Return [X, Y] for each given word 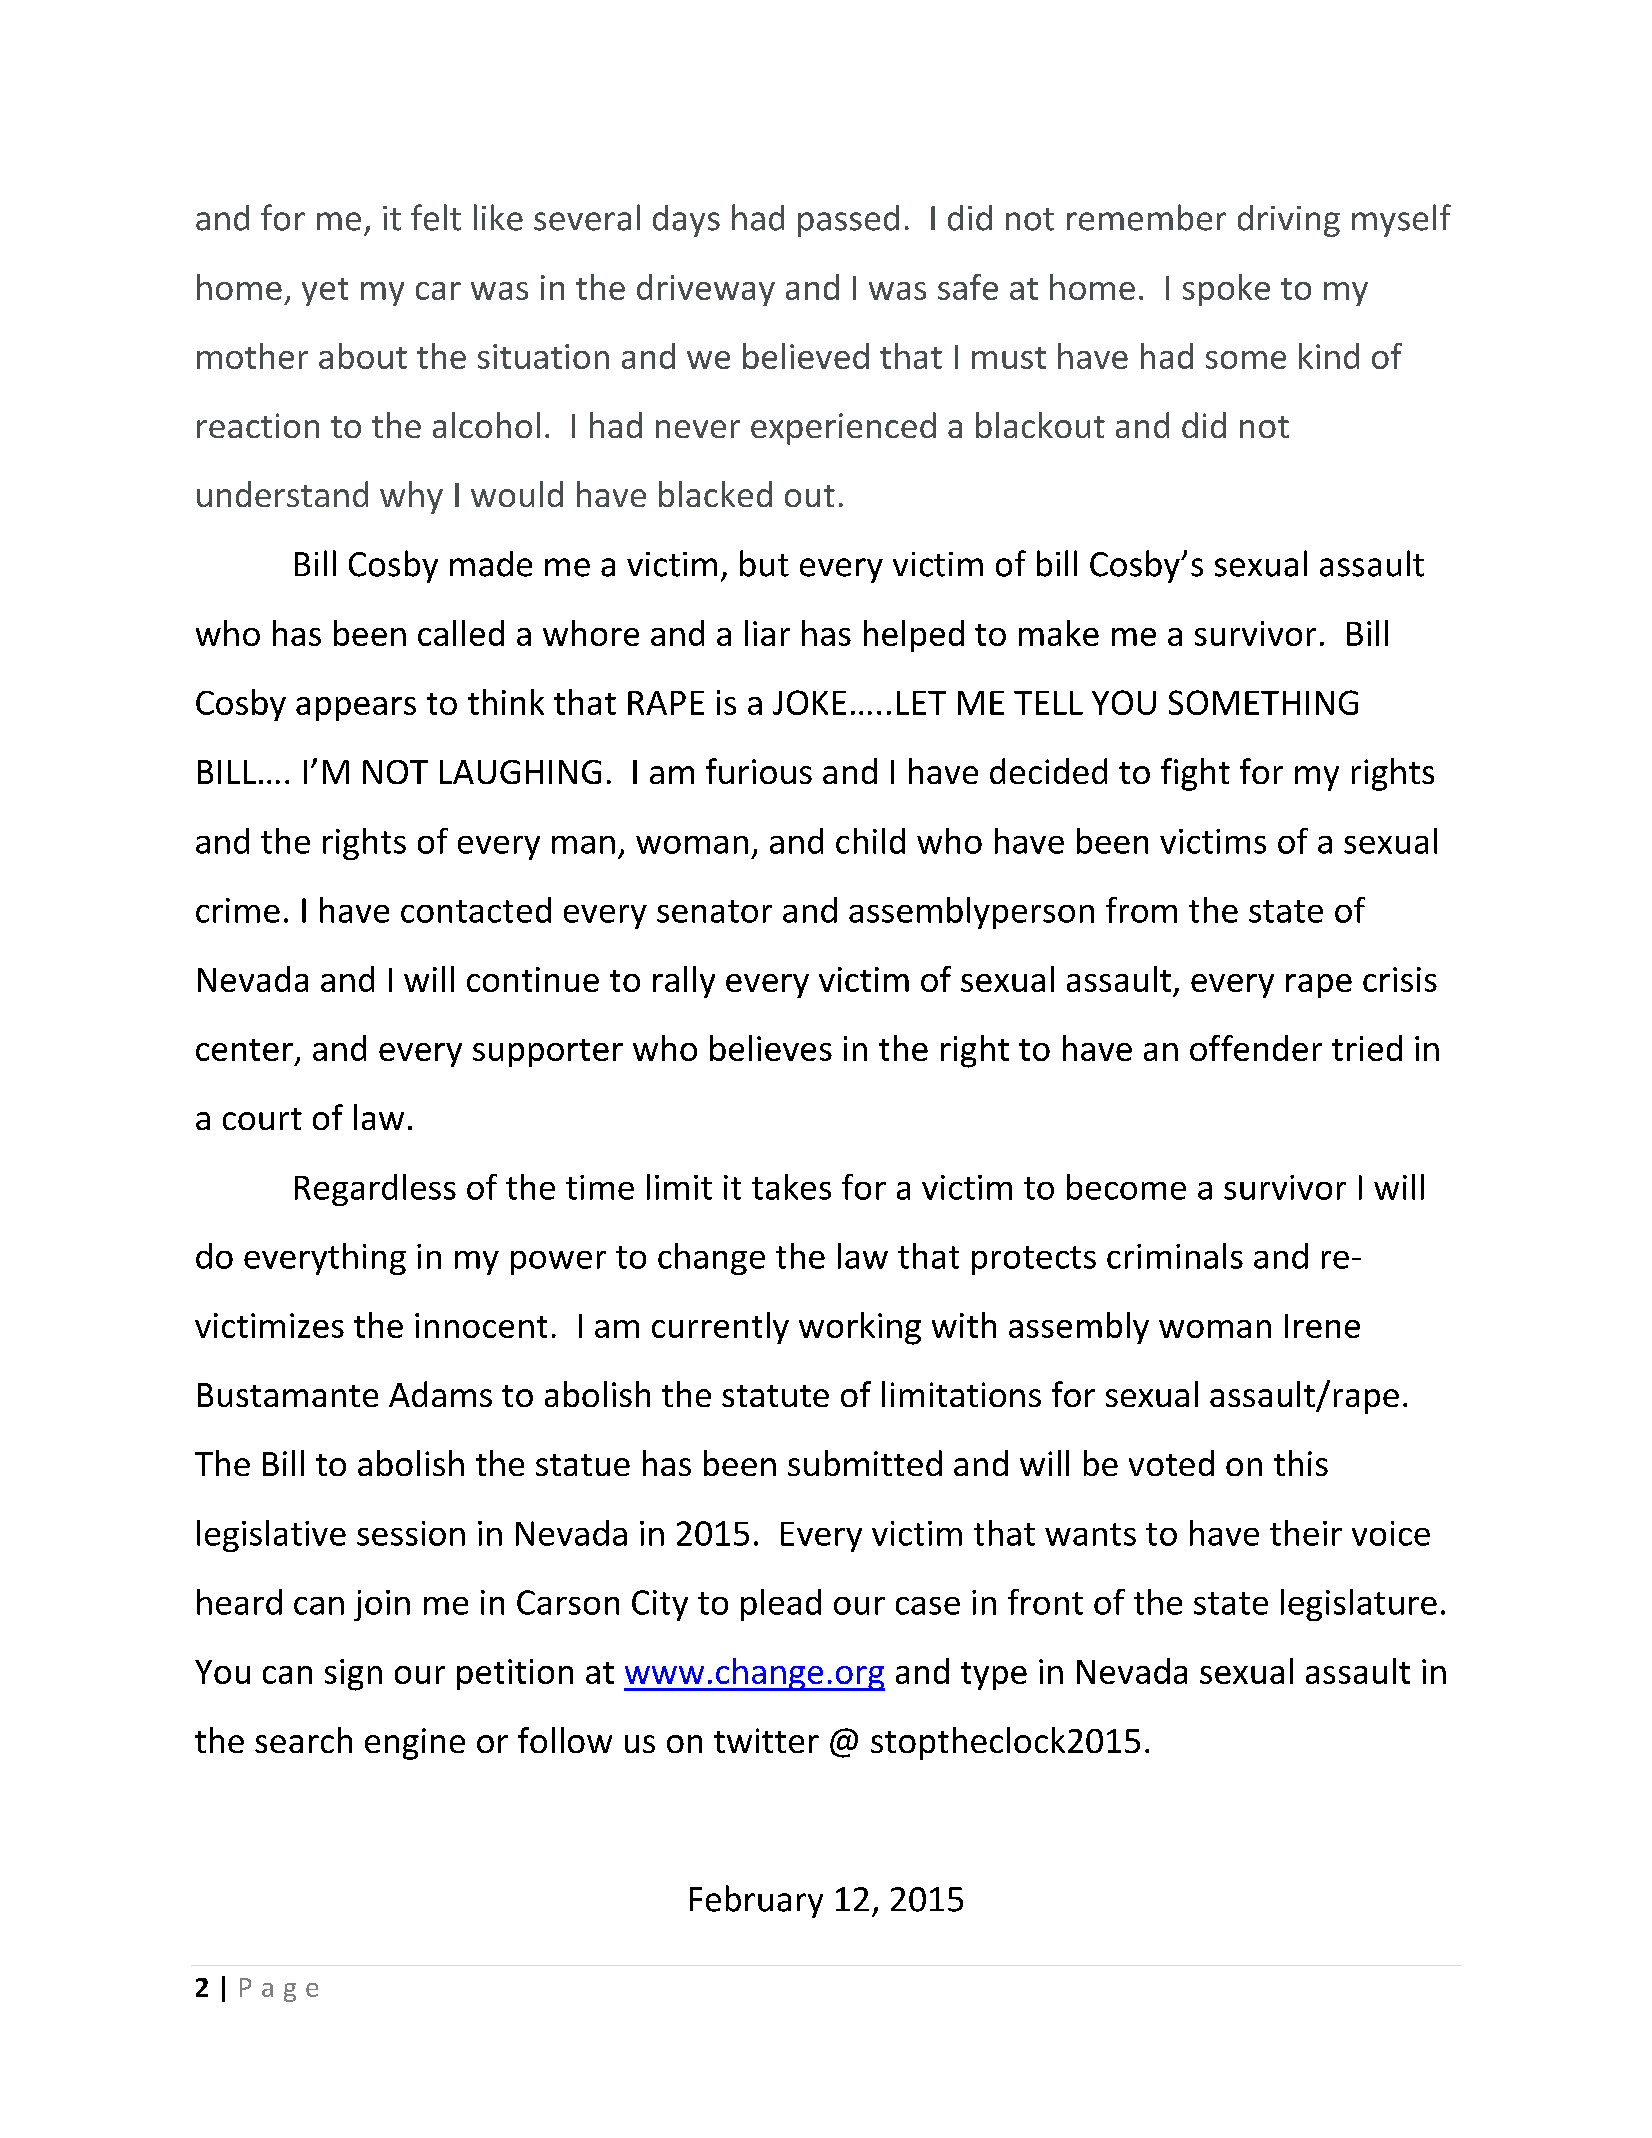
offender [1256, 1048]
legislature [1359, 1605]
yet [325, 292]
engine [415, 1744]
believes [771, 1048]
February [756, 1901]
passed [848, 221]
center [244, 1050]
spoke [1226, 290]
